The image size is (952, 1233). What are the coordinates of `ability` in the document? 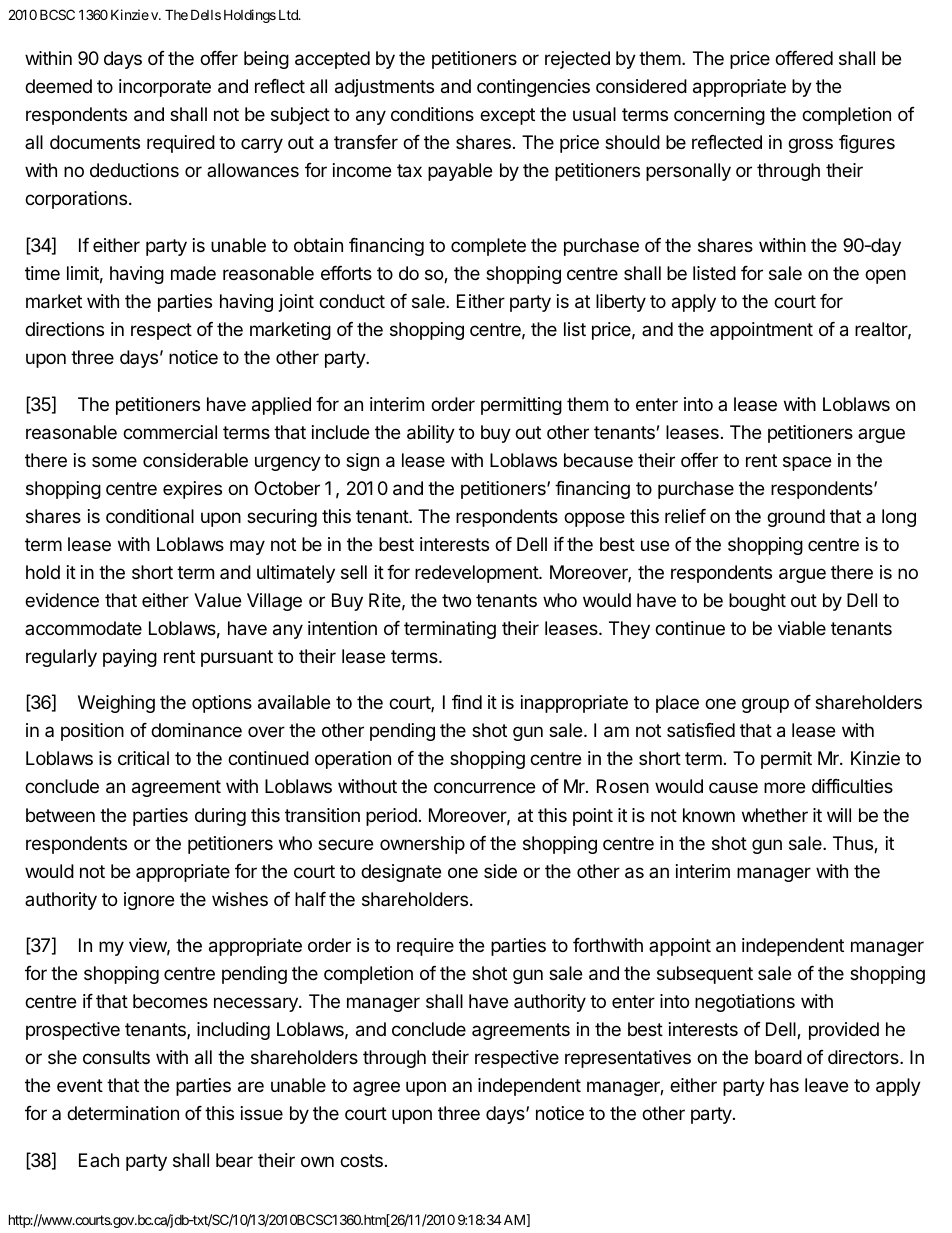 It's located at (431, 434).
